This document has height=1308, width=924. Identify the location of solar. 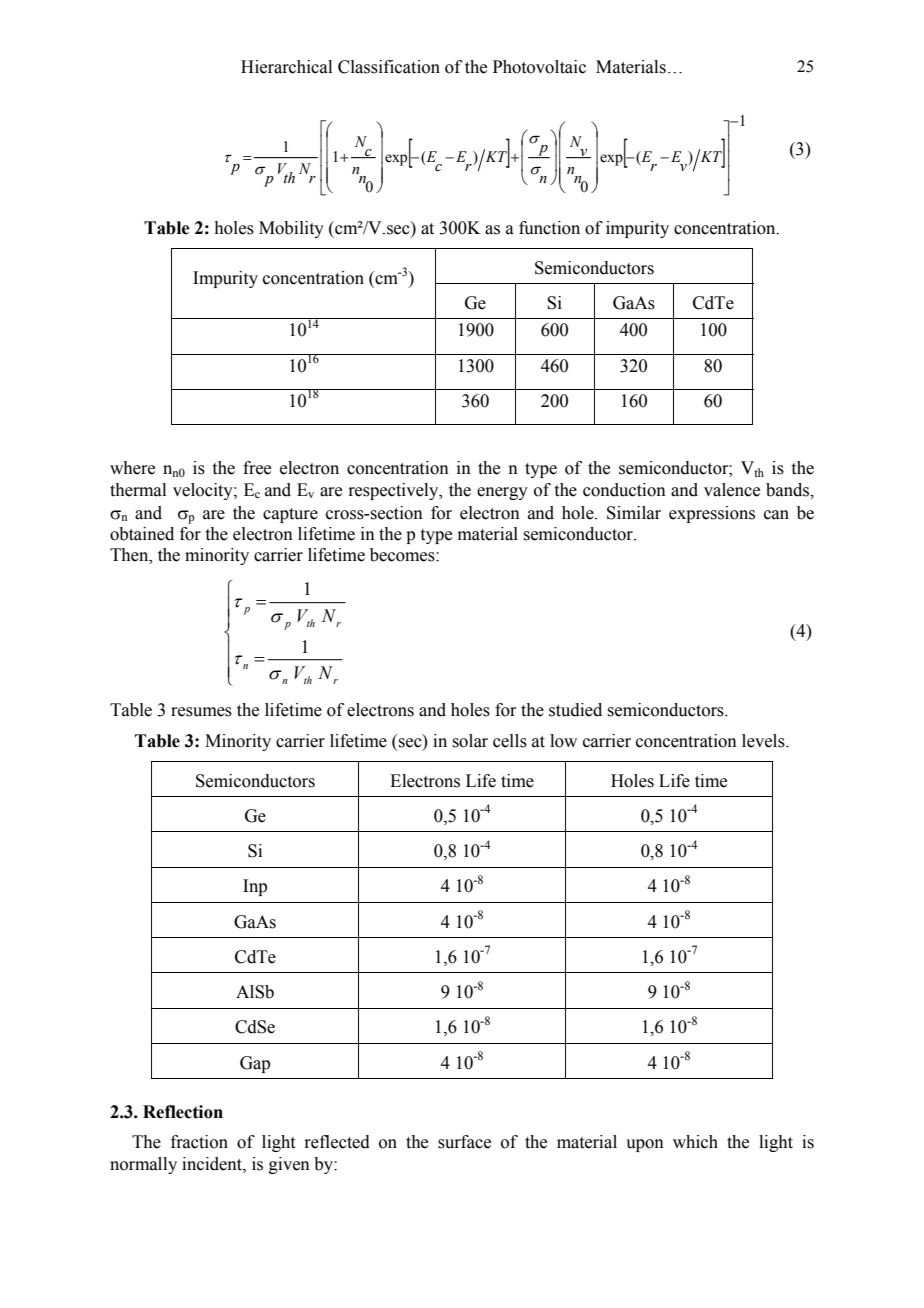
(470, 741).
